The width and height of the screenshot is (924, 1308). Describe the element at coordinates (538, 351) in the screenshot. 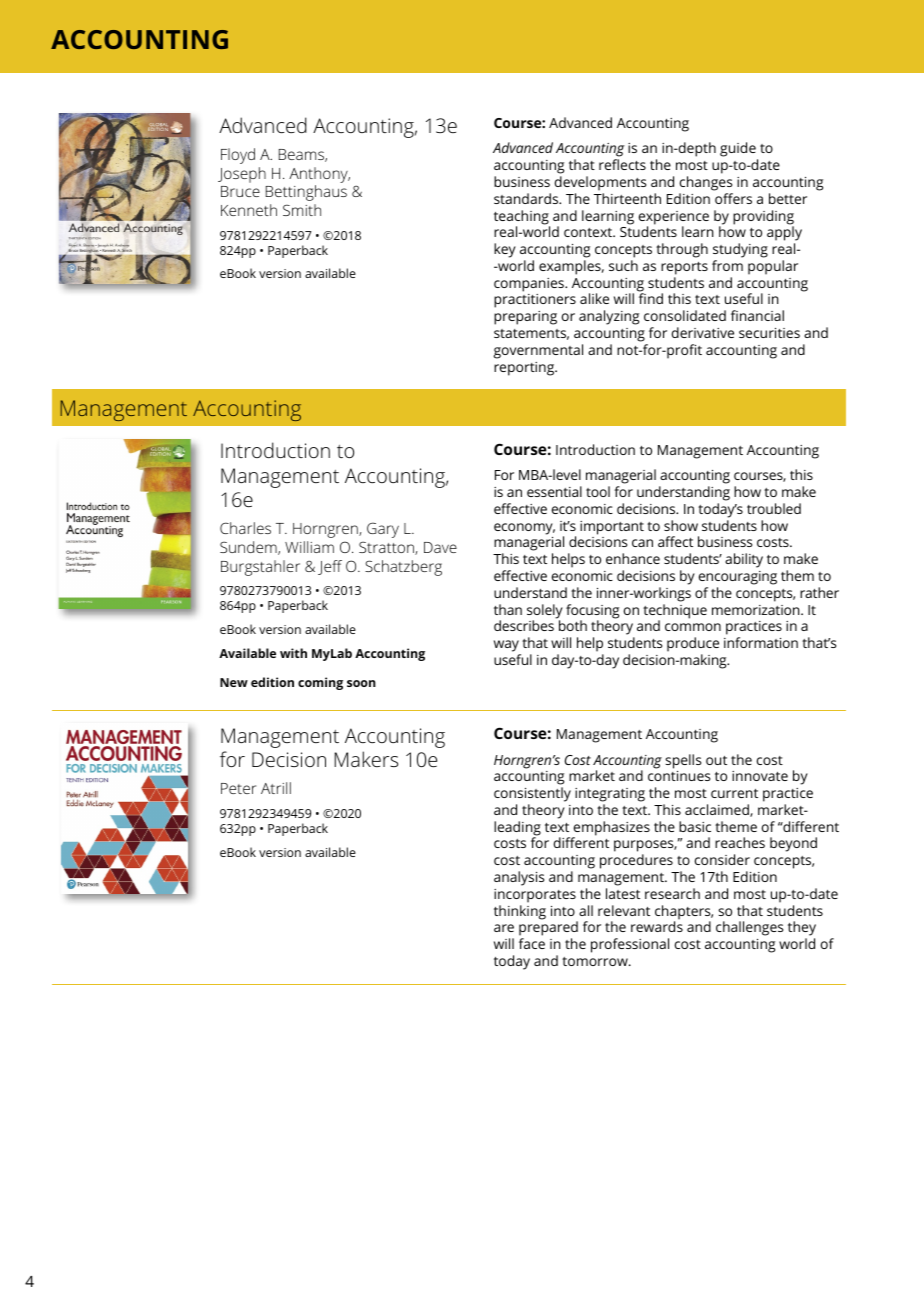

I see `governmental` at that location.
